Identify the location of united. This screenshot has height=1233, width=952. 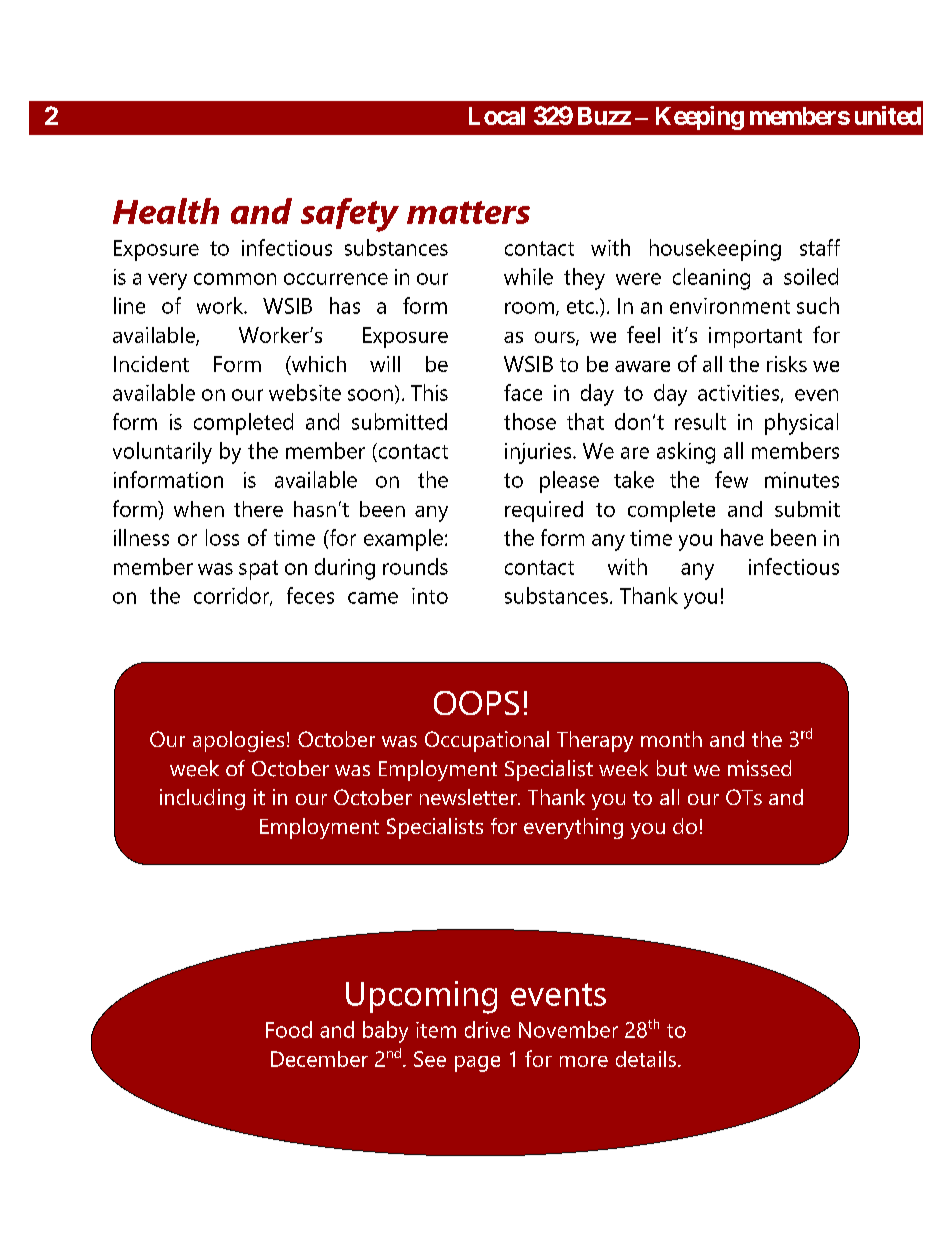
(888, 115).
